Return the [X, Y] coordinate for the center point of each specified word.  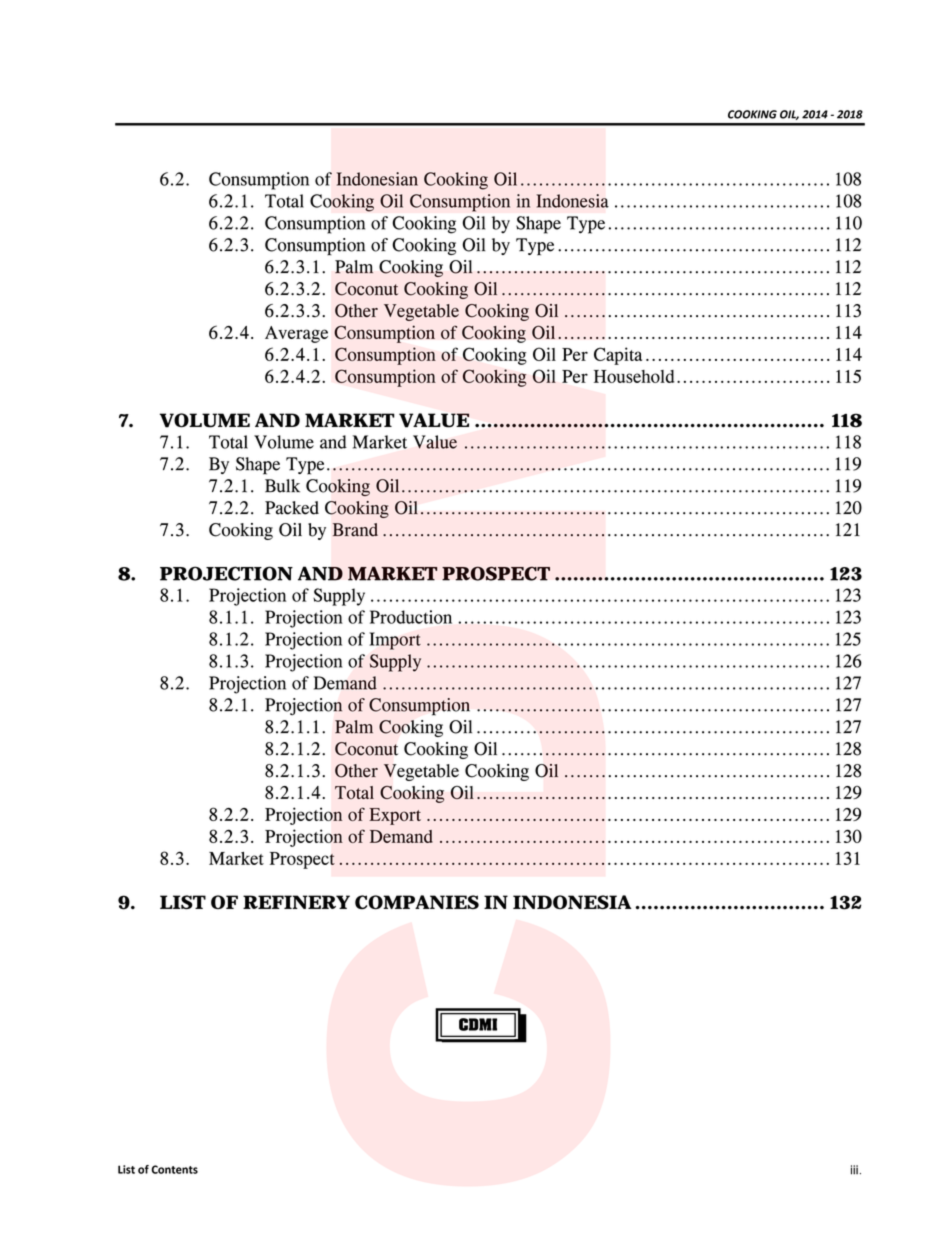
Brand [355, 530]
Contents [174, 1169]
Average [296, 334]
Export [395, 816]
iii [854, 1170]
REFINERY [296, 902]
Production [411, 617]
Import [395, 641]
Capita [618, 356]
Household [634, 376]
